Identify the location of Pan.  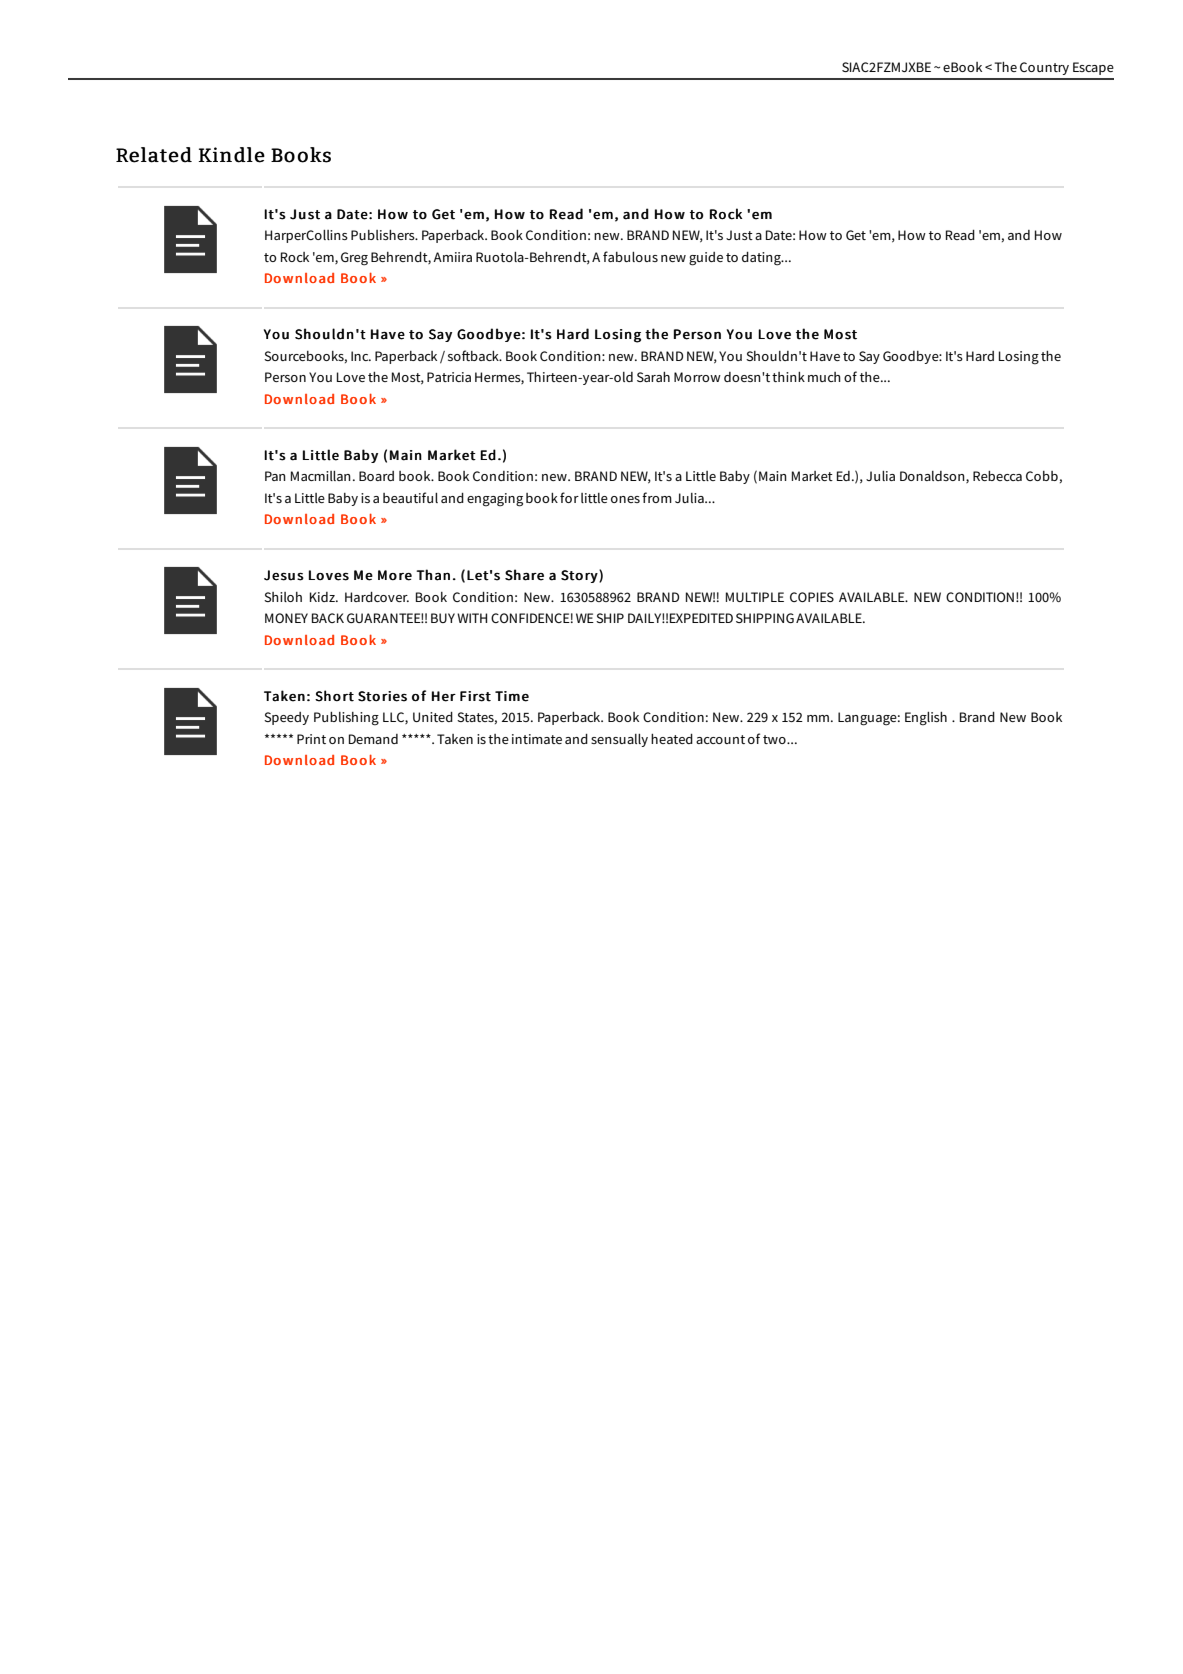
(275, 476).
